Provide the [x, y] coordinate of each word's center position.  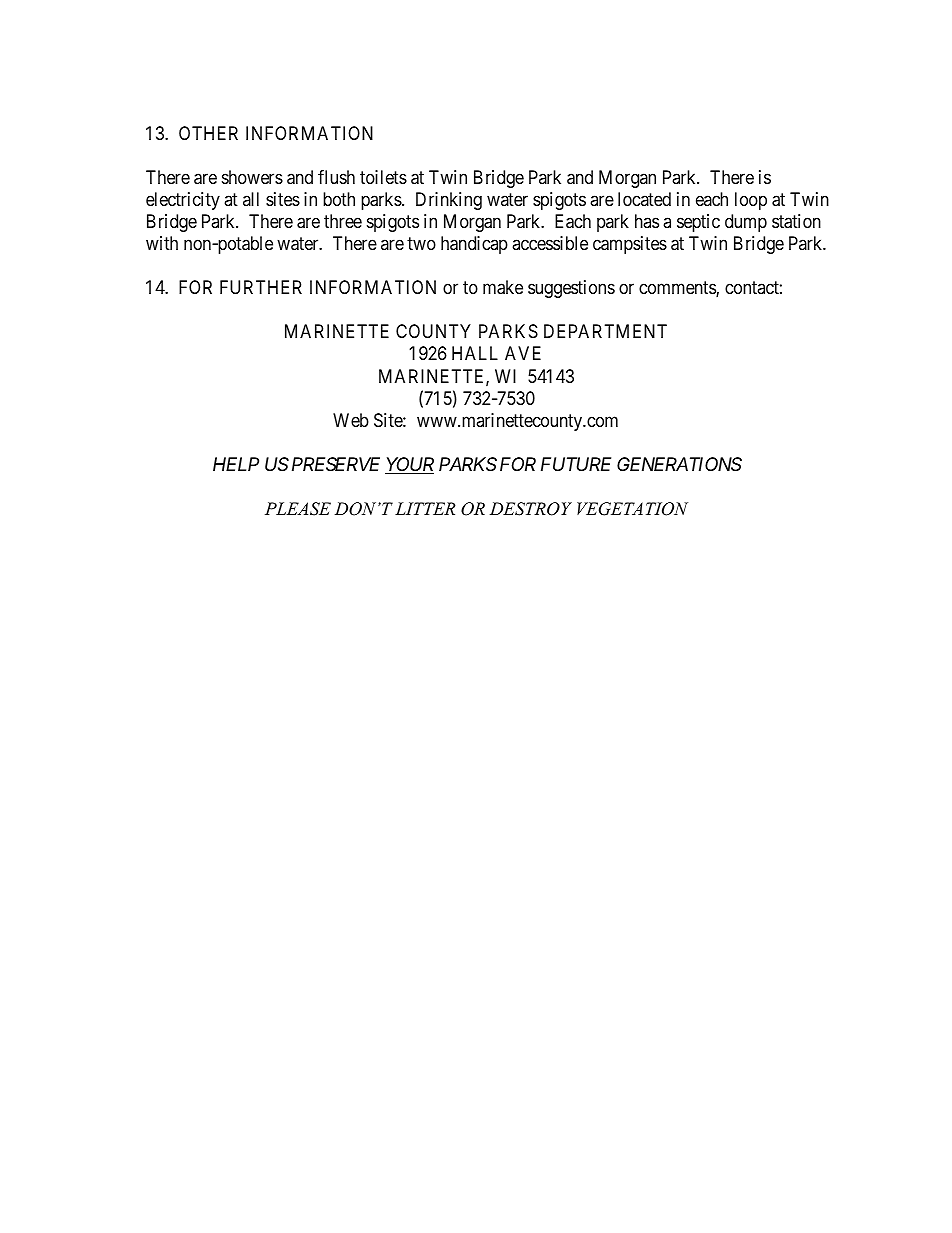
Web [351, 420]
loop [751, 201]
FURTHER [261, 287]
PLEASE [298, 509]
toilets [383, 177]
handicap [474, 245]
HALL [475, 353]
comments [678, 289]
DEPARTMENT [605, 331]
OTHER [208, 133]
